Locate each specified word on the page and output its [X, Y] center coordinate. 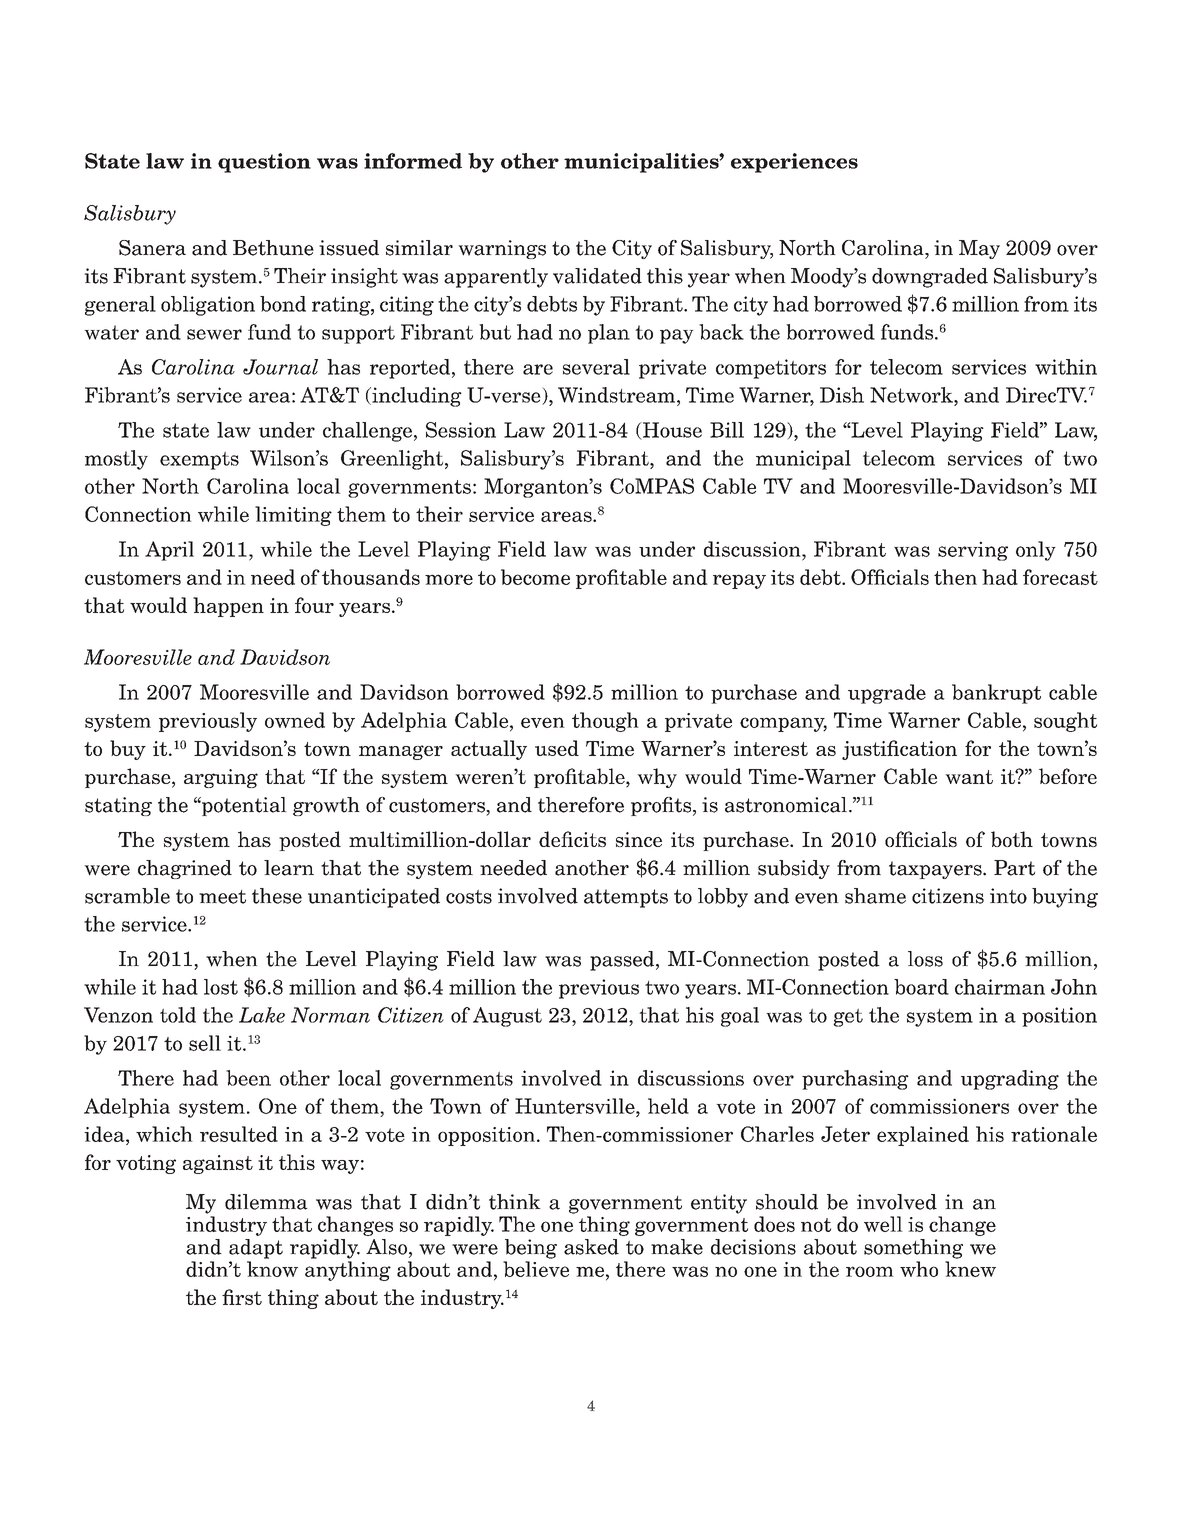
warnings [502, 249]
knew [970, 1269]
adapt [256, 1249]
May [979, 249]
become [535, 577]
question [264, 163]
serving [973, 551]
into [1008, 896]
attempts [626, 898]
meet [222, 897]
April [169, 551]
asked [591, 1247]
